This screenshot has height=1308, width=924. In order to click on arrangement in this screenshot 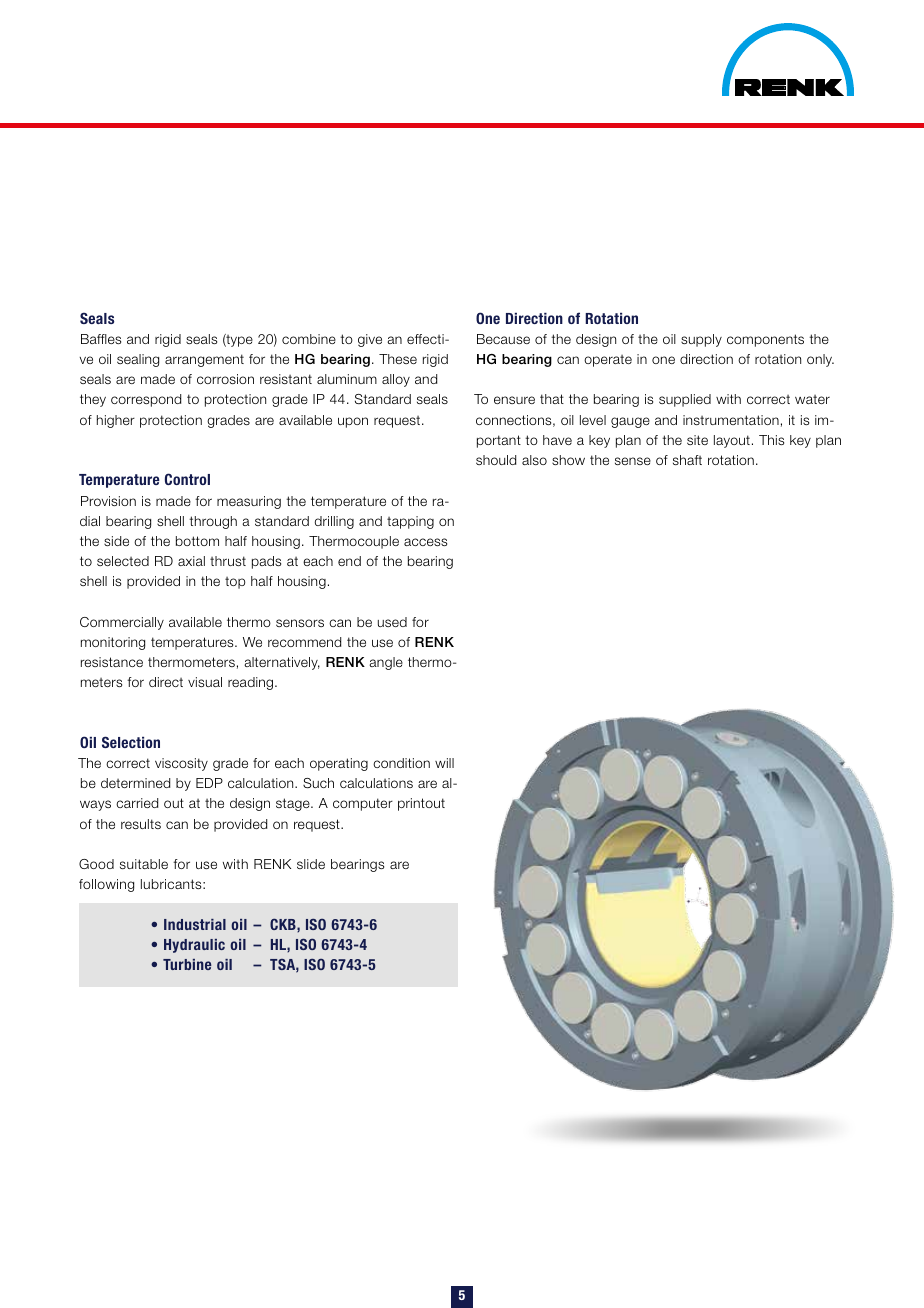, I will do `click(204, 360)`.
